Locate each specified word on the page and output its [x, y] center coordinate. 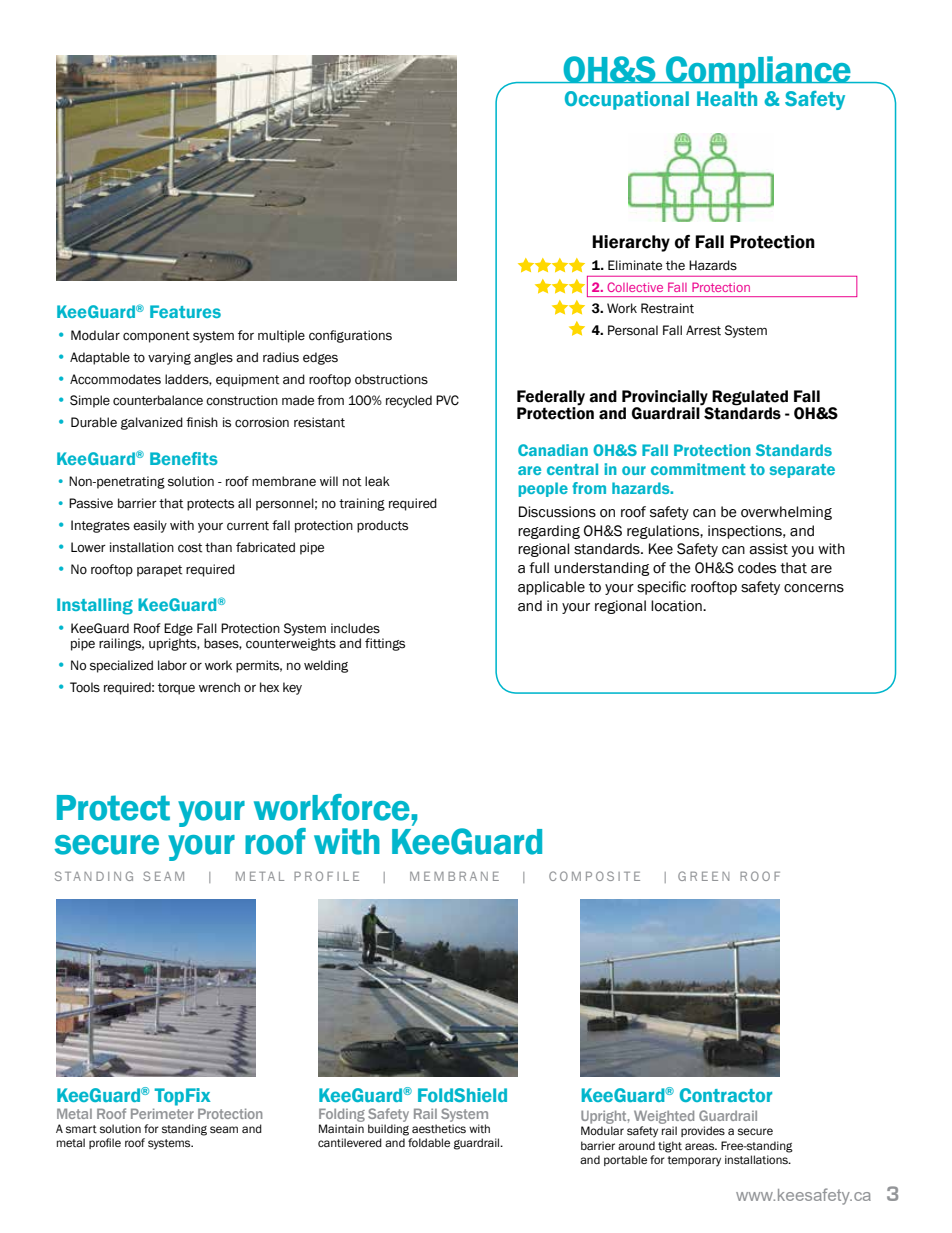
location [677, 606]
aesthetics [439, 1128]
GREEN [703, 876]
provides [703, 1131]
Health [727, 97]
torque [176, 689]
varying [169, 358]
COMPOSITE [594, 876]
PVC [447, 400]
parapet [160, 571]
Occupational [627, 100]
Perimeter [162, 1113]
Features [185, 311]
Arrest [703, 330]
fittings [385, 644]
